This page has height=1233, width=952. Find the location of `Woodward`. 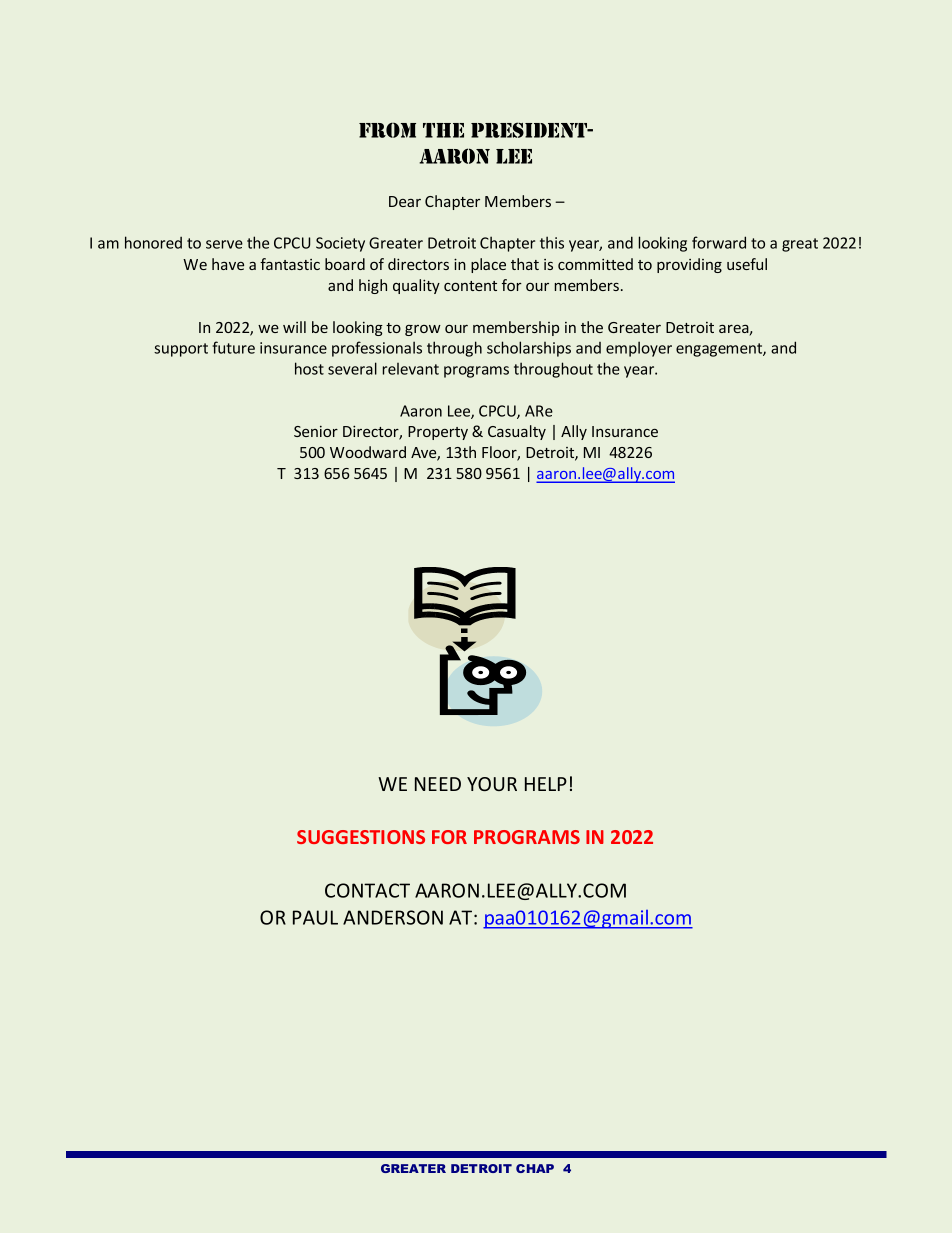

Woodward is located at coordinates (368, 452).
